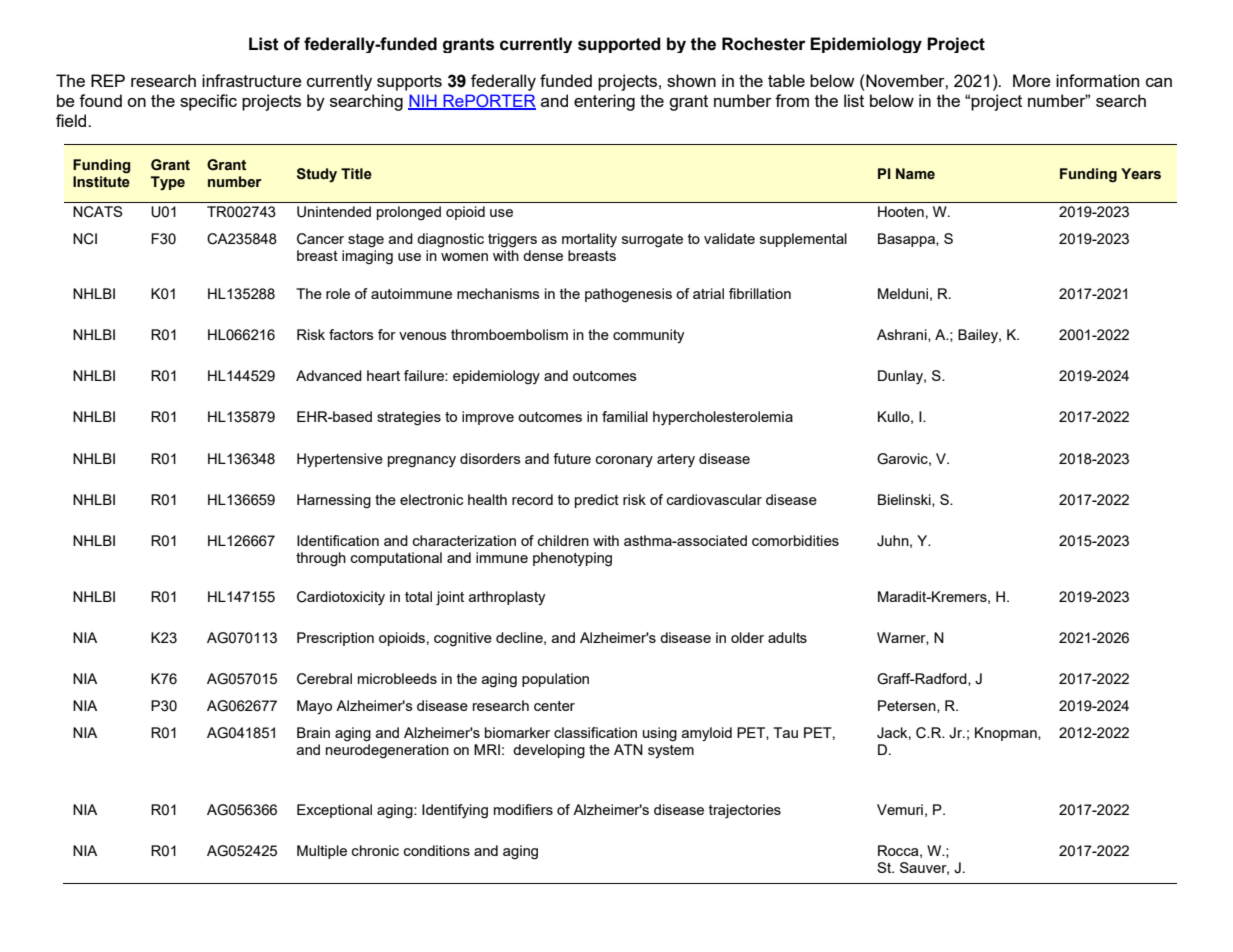 Image resolution: width=1233 pixels, height=952 pixels. What do you see at coordinates (619, 45) in the screenshot?
I see `supported` at bounding box center [619, 45].
